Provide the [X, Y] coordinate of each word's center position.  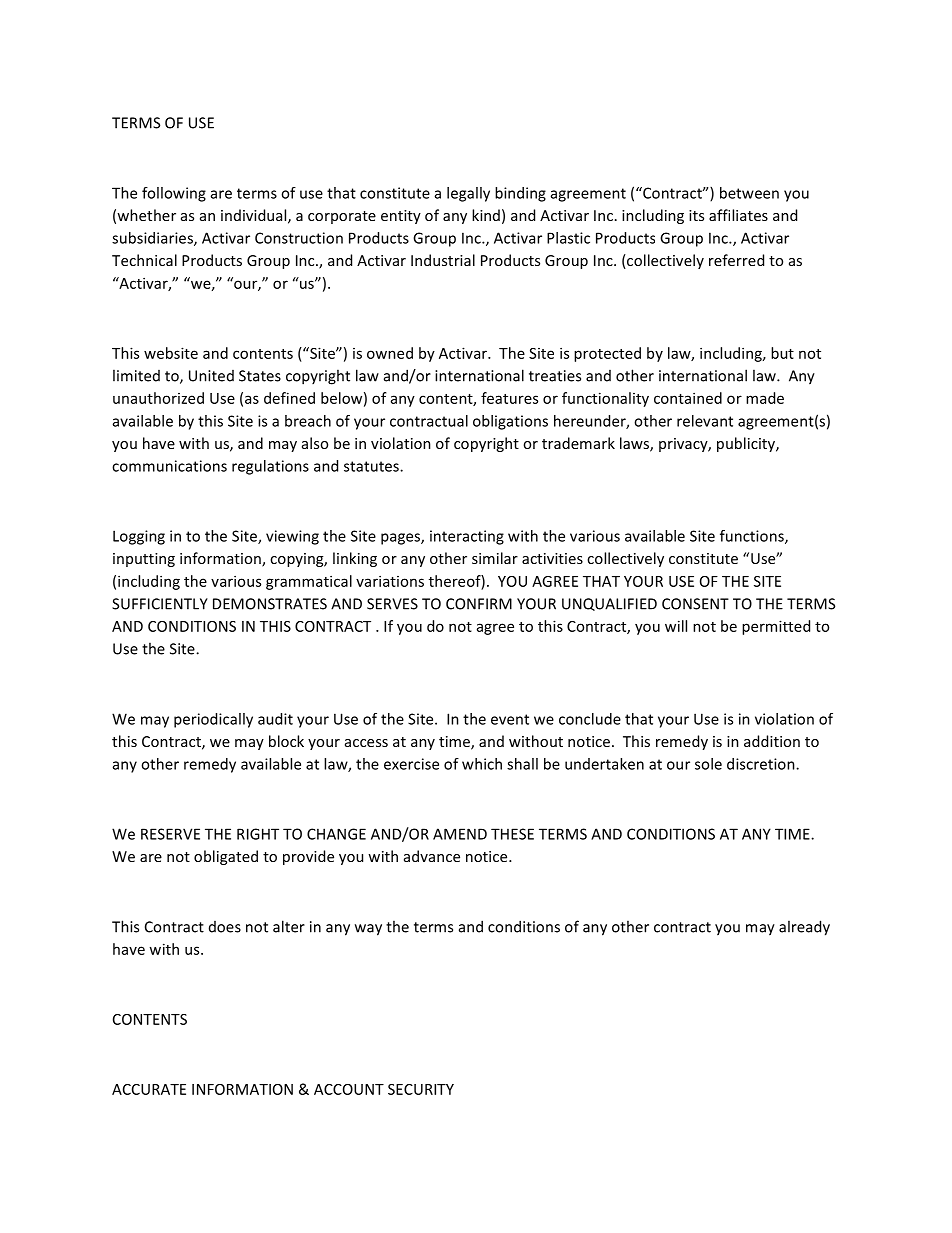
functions [753, 537]
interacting [467, 537]
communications [169, 466]
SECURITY [421, 1089]
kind [486, 215]
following [174, 194]
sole [708, 764]
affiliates [738, 215]
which [482, 764]
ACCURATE [149, 1089]
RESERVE [170, 834]
